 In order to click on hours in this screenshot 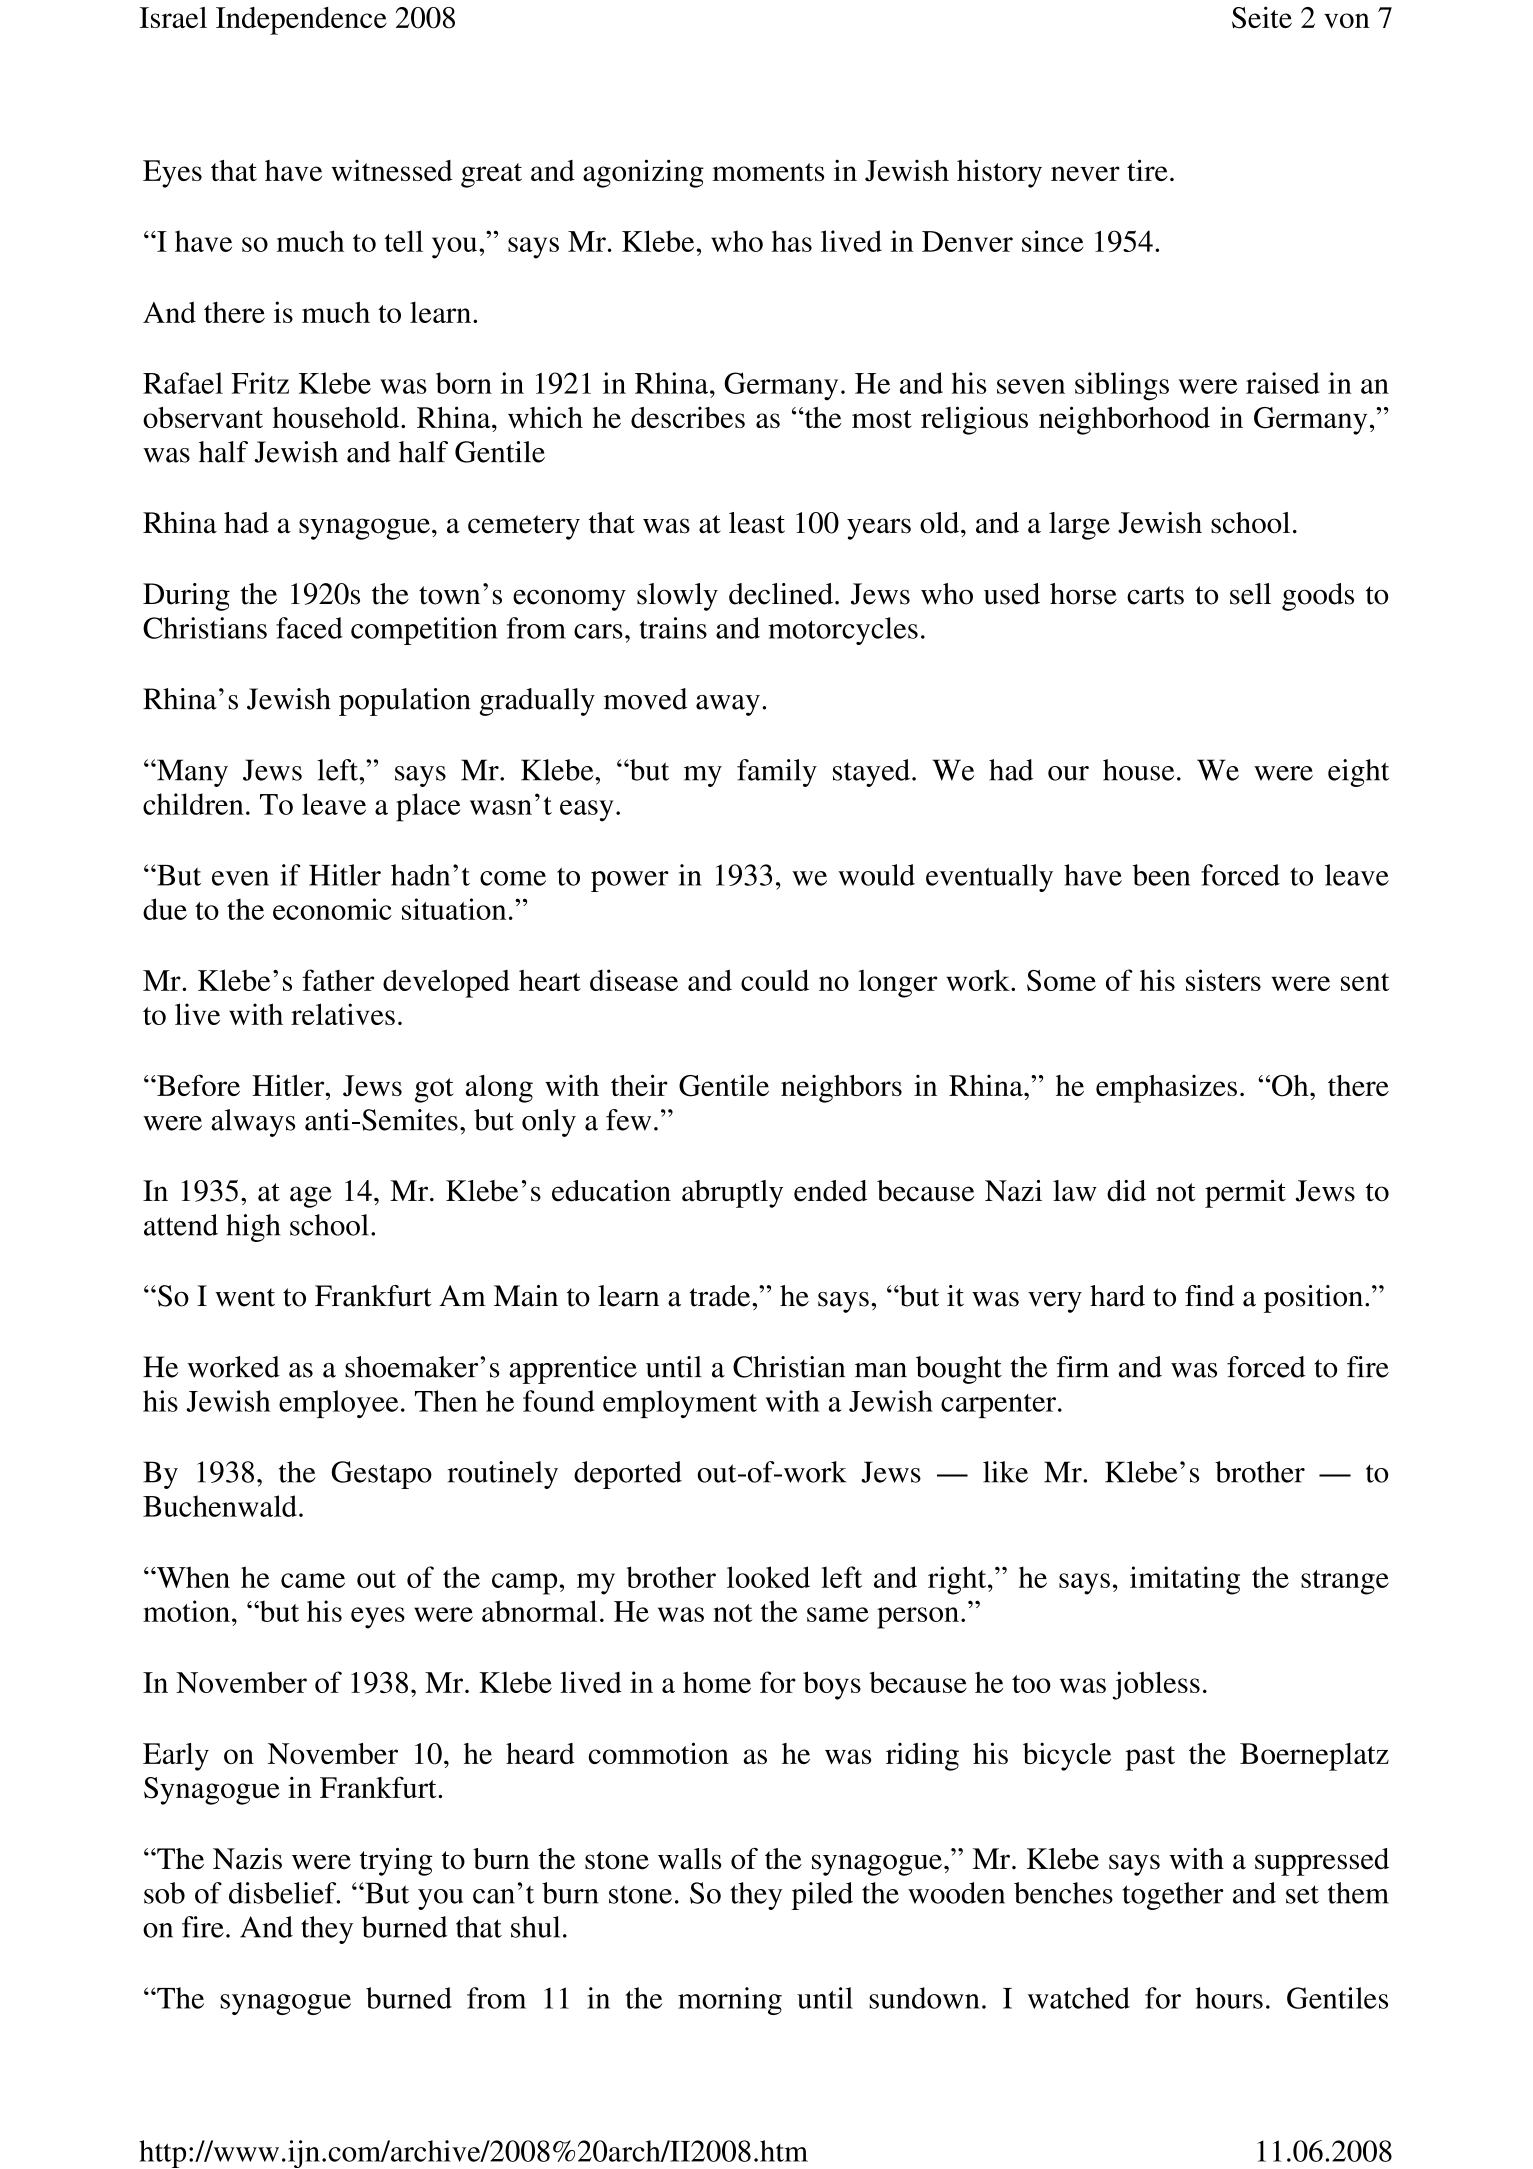, I will do `click(1229, 1998)`.
